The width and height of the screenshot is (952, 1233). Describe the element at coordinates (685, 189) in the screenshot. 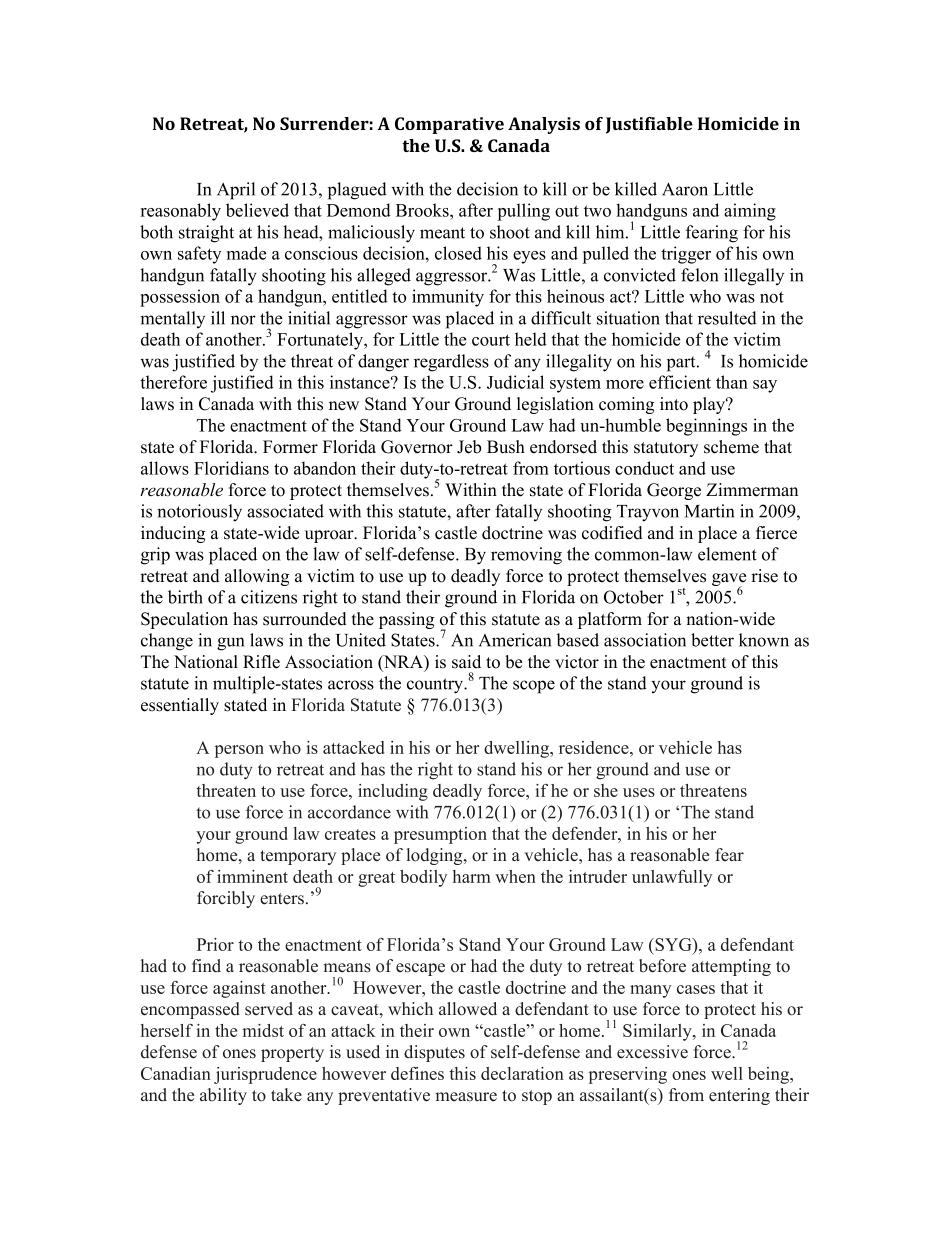

I see `Aaron` at that location.
